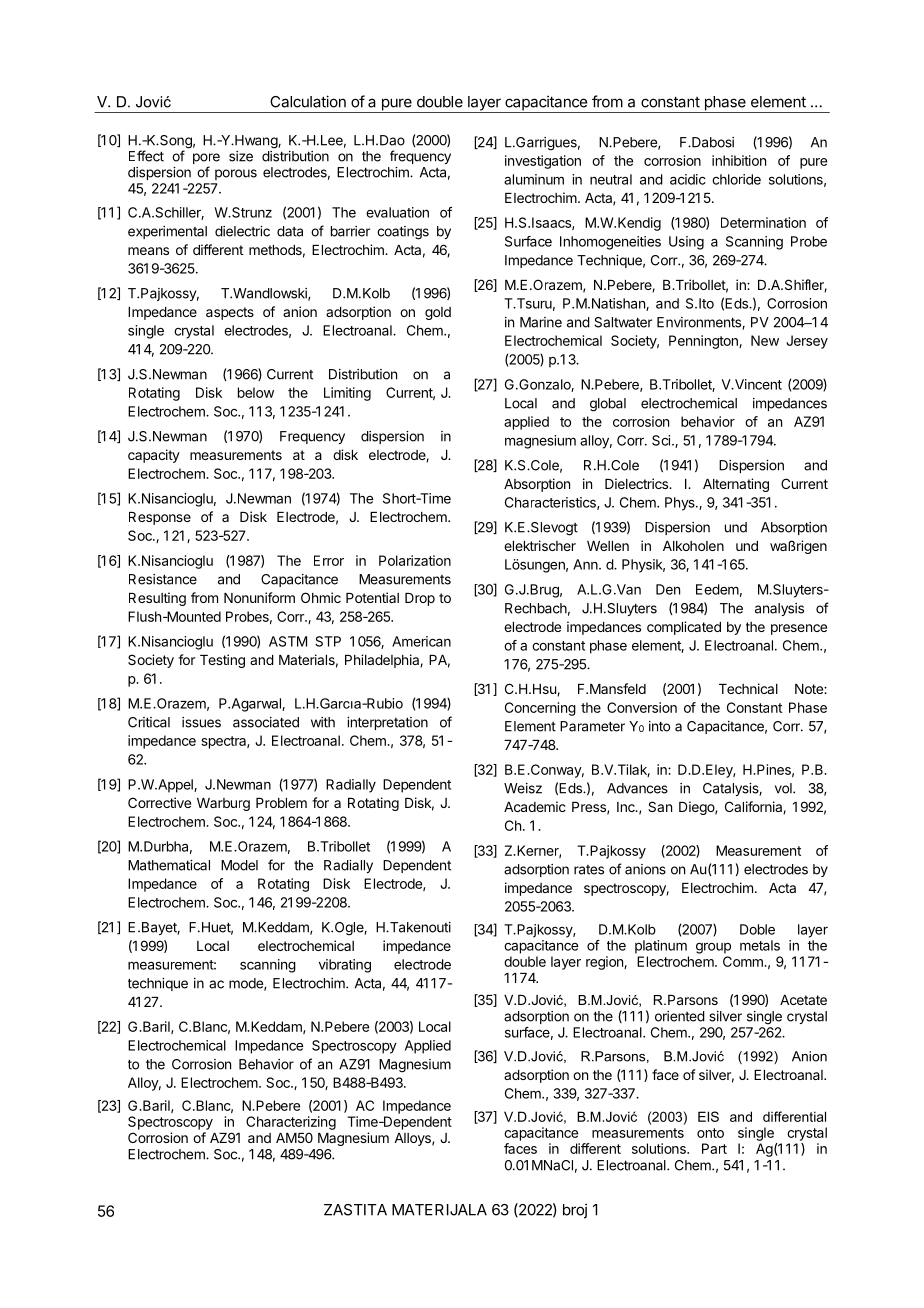 This image has height=1308, width=924. I want to click on American, so click(421, 641).
